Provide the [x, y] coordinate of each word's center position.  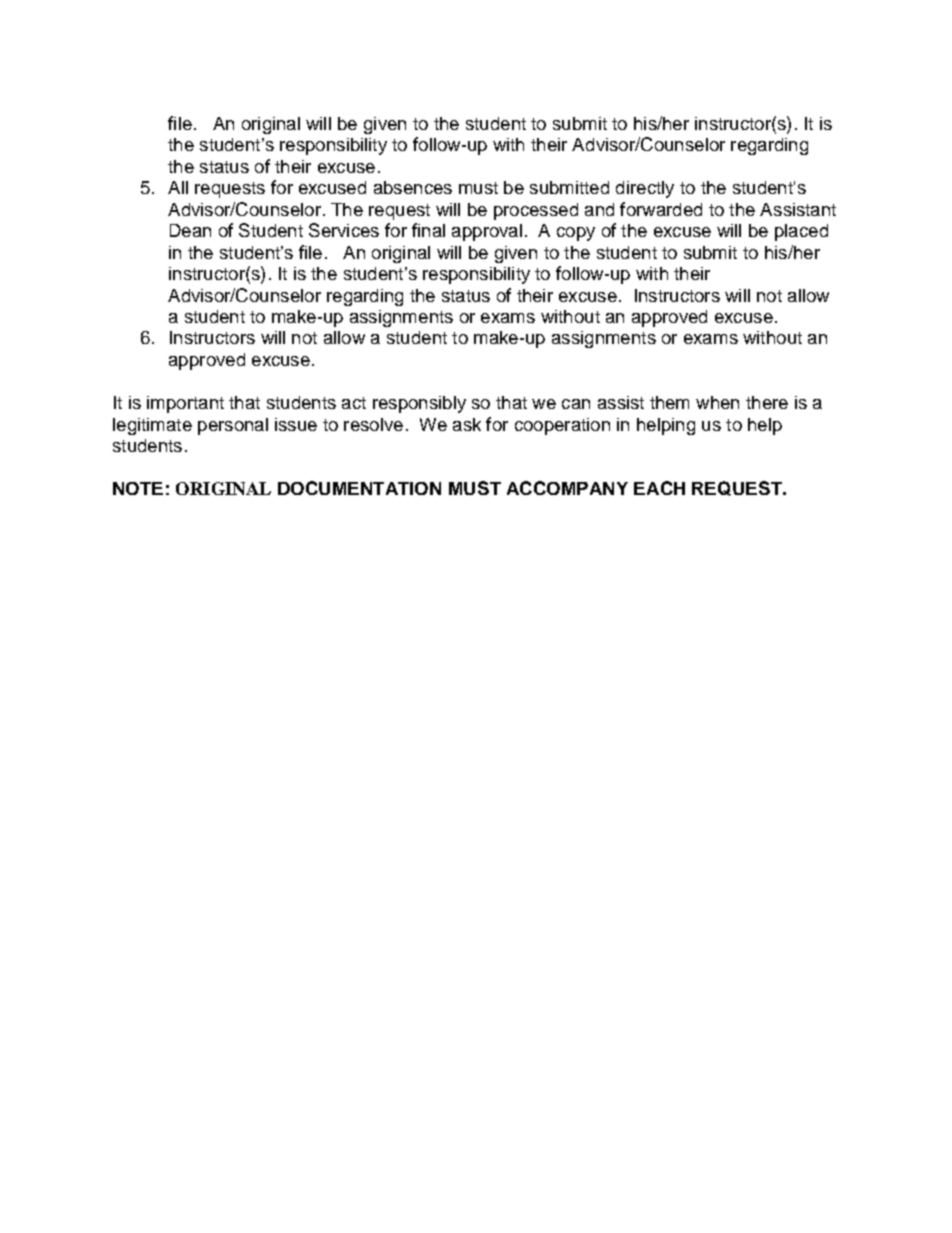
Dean [190, 230]
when [717, 402]
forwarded [661, 209]
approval [487, 232]
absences [413, 187]
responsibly [419, 404]
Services [344, 230]
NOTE [138, 488]
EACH [659, 488]
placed [801, 232]
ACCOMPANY [567, 488]
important [185, 404]
